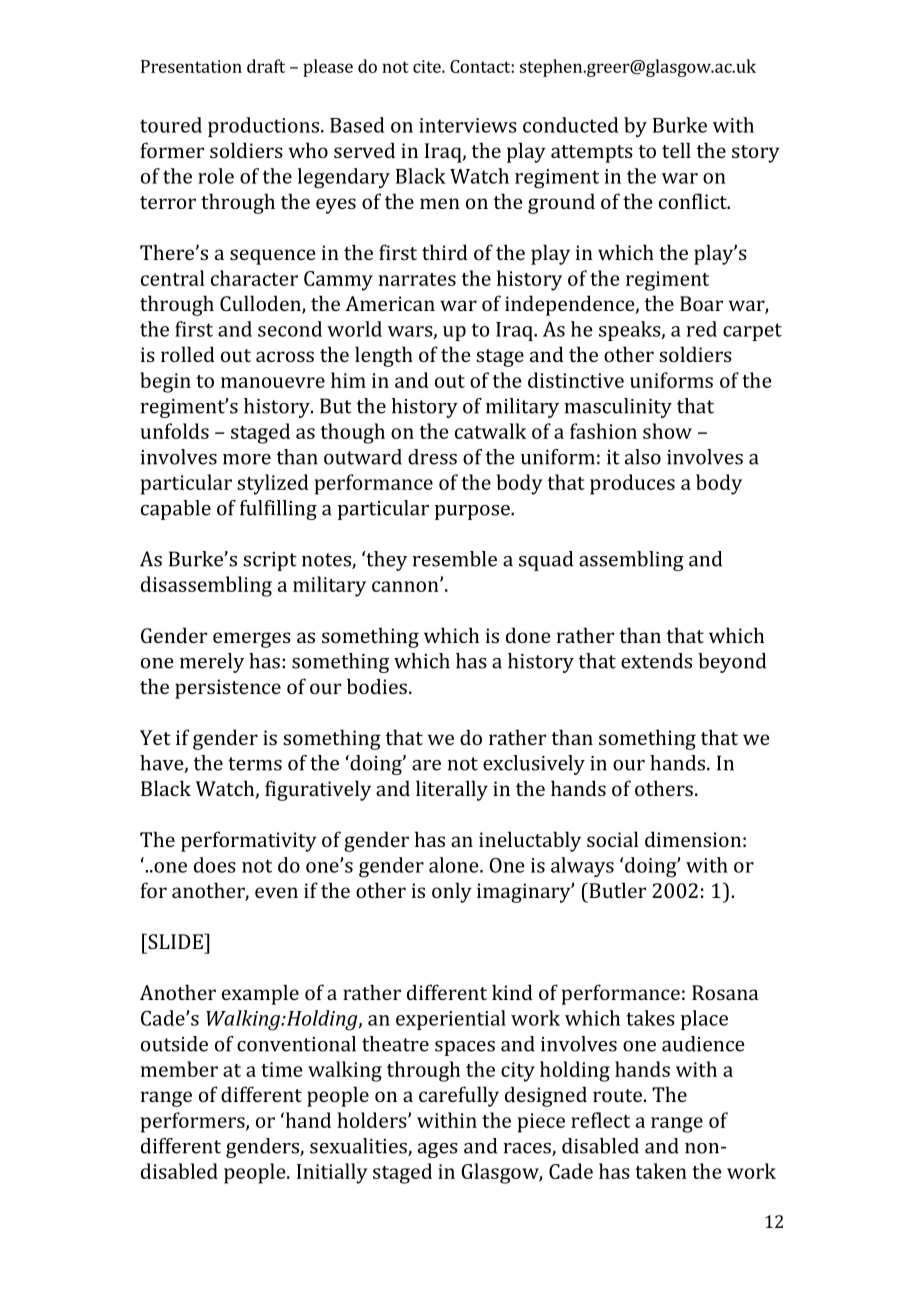 This screenshot has width=924, height=1309. I want to click on tell, so click(676, 150).
